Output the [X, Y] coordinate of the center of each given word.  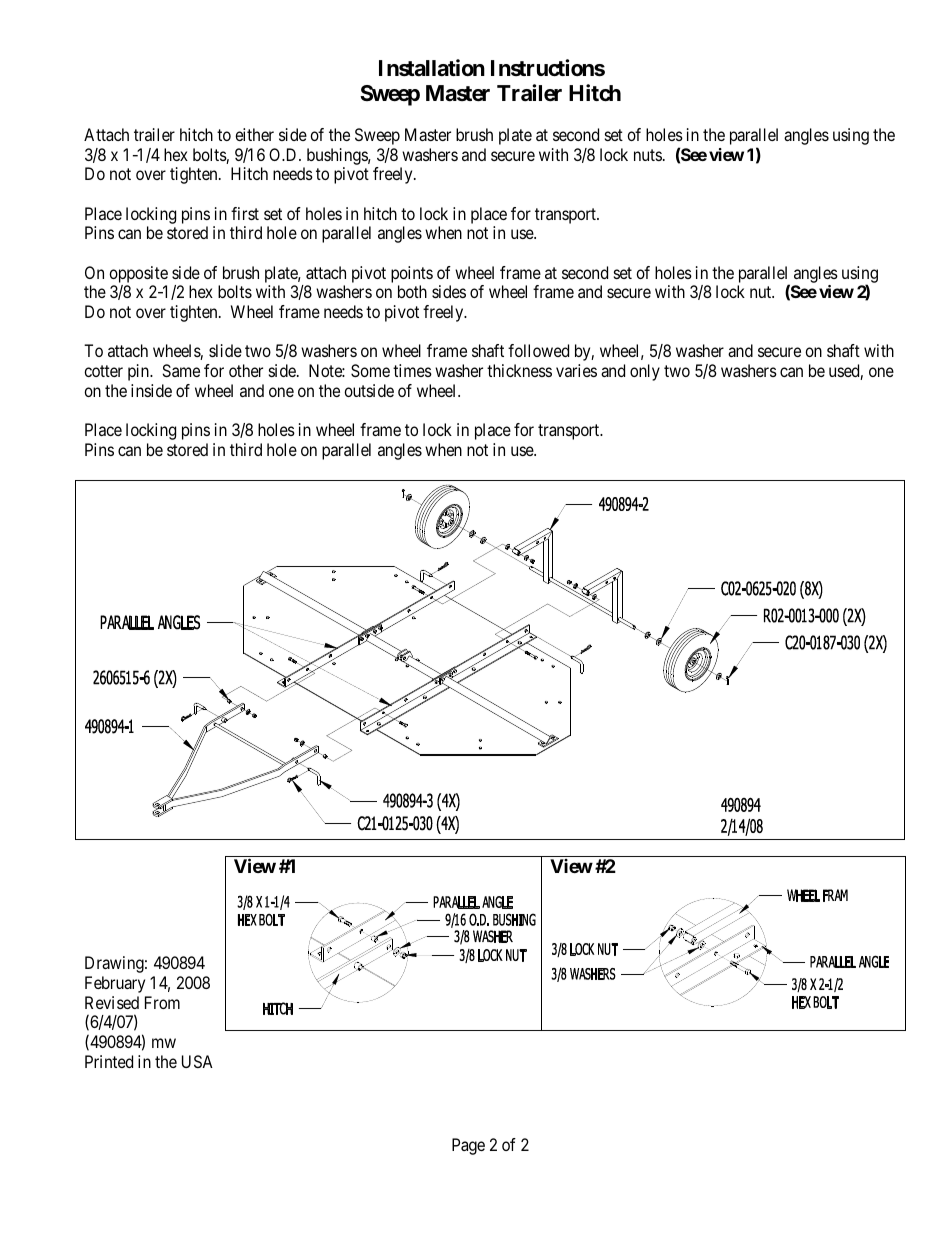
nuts [648, 155]
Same [181, 370]
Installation [432, 68]
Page [468, 1146]
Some [370, 370]
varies [576, 370]
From [162, 1002]
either [254, 134]
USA [197, 1061]
